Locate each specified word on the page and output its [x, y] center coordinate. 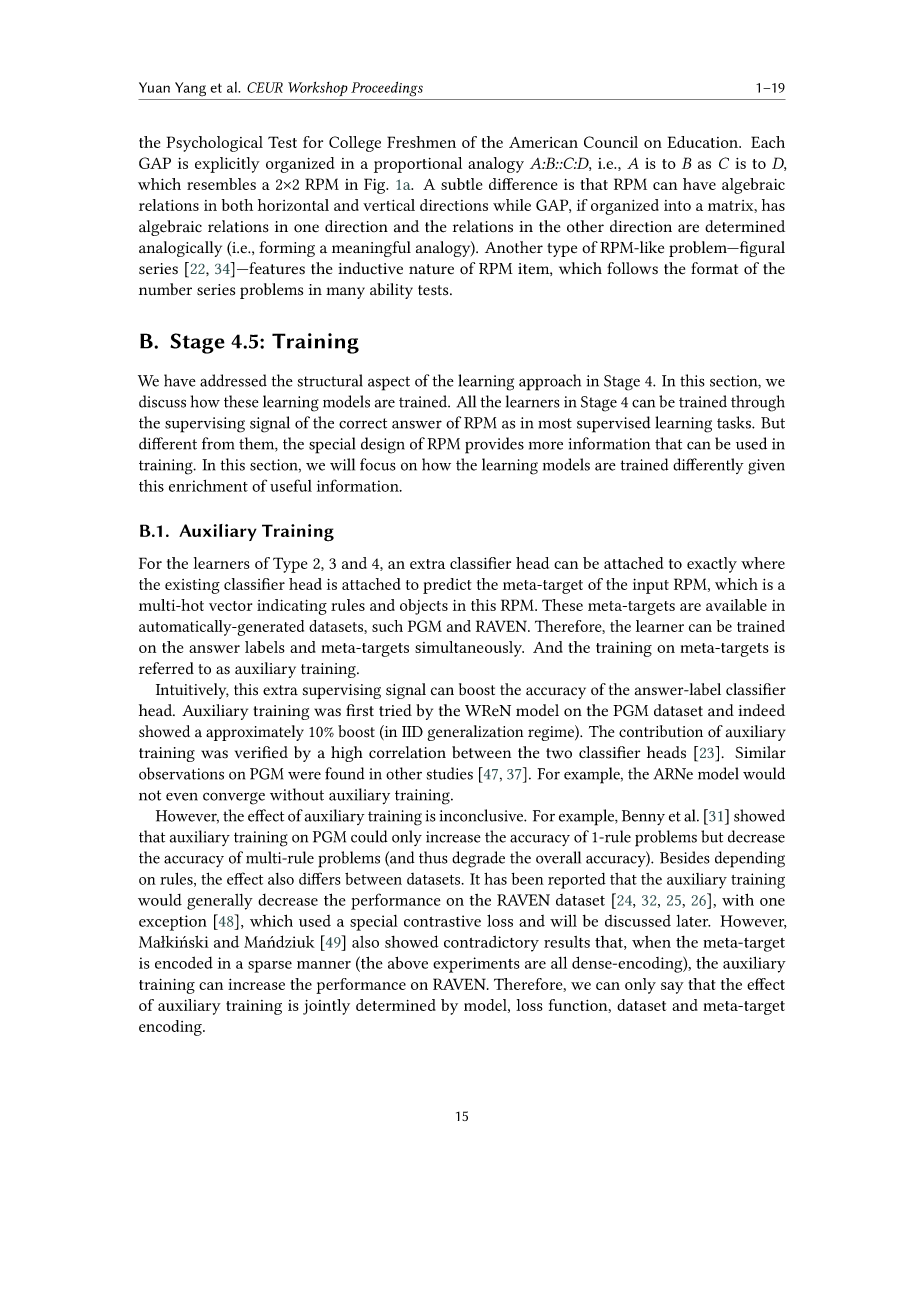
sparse [270, 967]
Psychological [214, 144]
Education [704, 142]
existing [192, 586]
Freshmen [421, 142]
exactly [712, 565]
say [672, 988]
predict [447, 586]
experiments [476, 965]
